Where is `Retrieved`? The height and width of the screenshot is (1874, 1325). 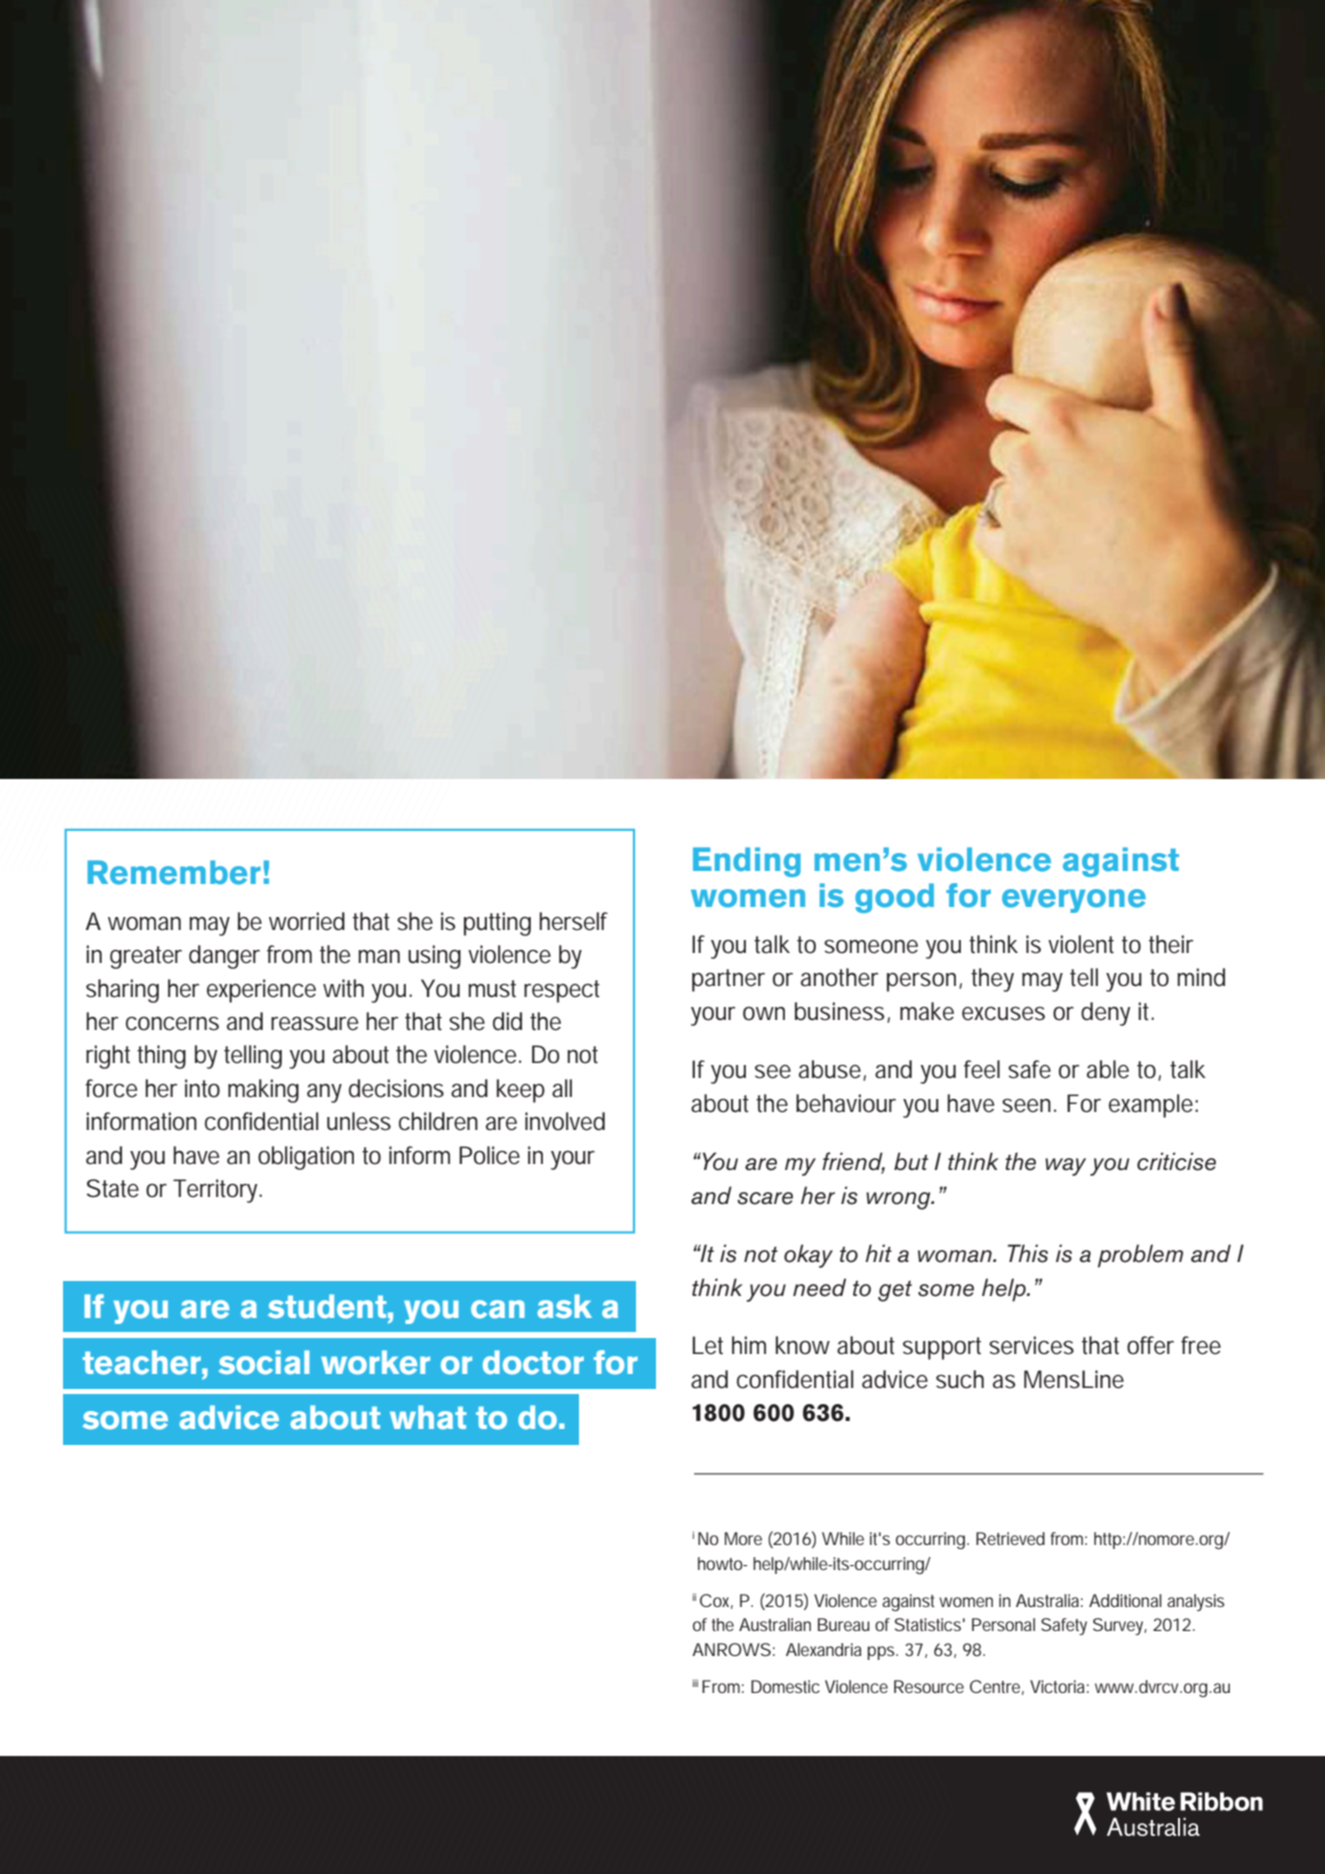
Retrieved is located at coordinates (1010, 1538).
